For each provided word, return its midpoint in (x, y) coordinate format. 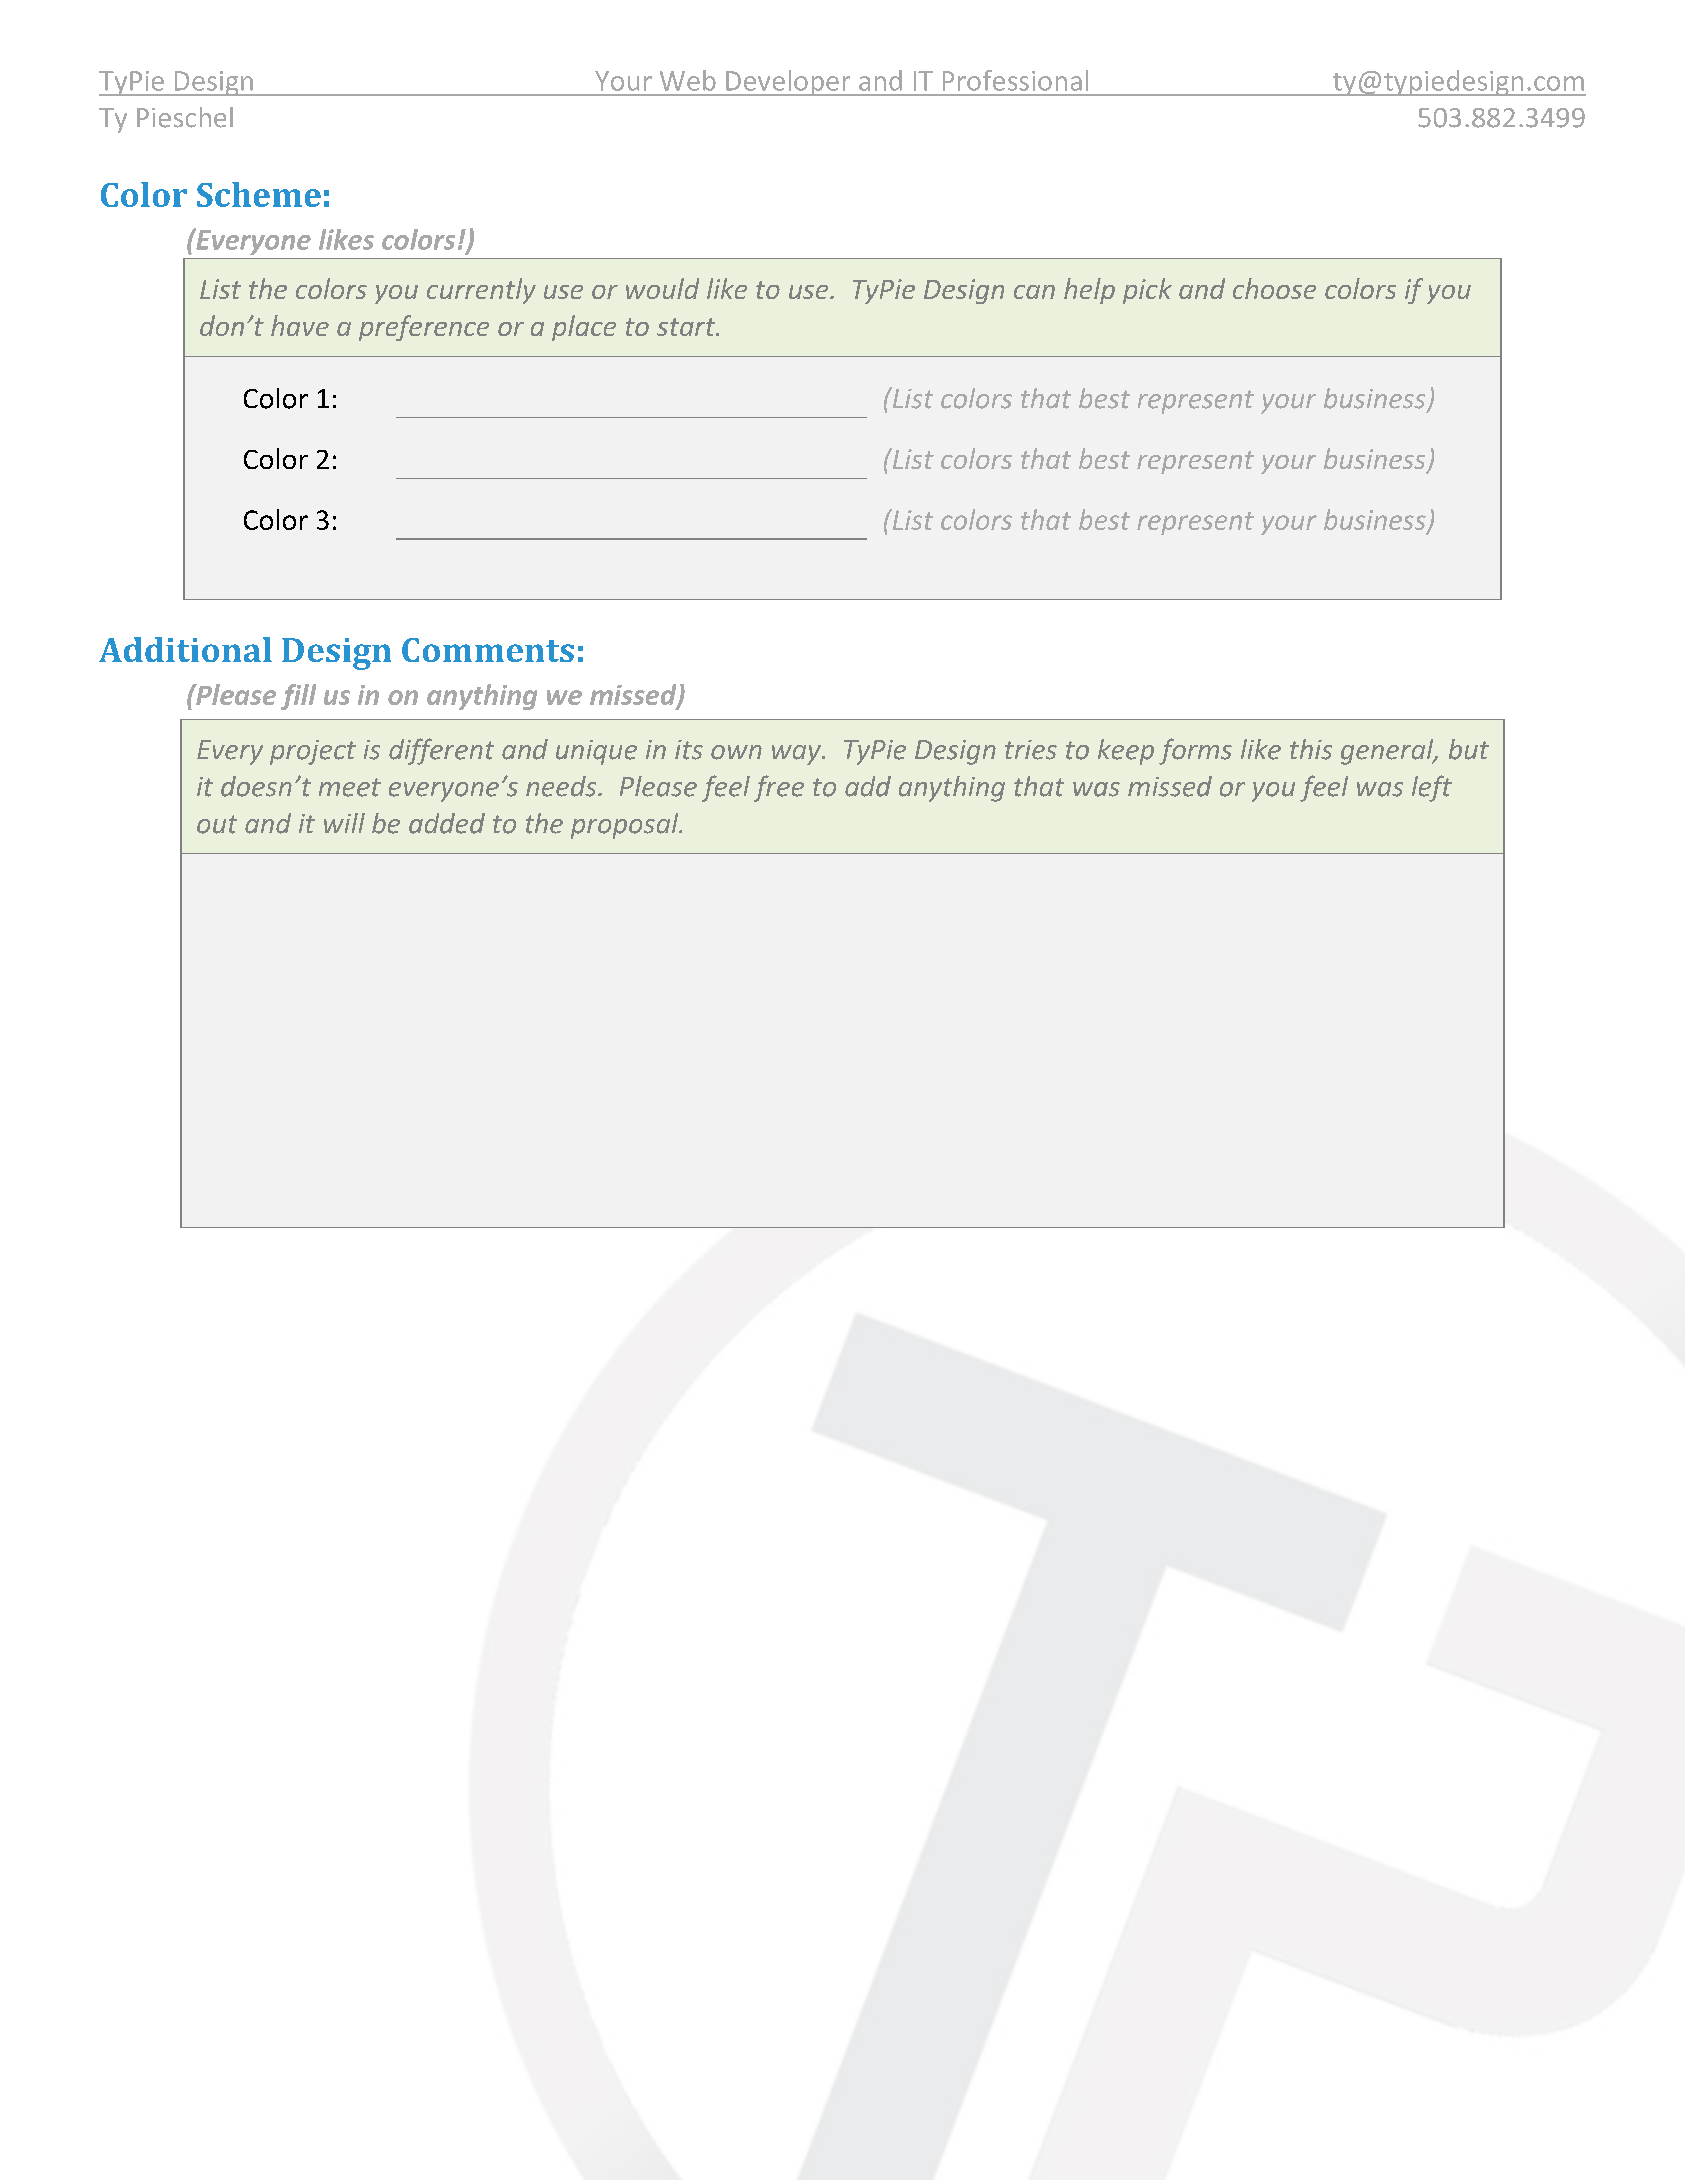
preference (424, 328)
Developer (788, 83)
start (687, 327)
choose (1274, 288)
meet (350, 787)
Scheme (259, 194)
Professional (1015, 80)
